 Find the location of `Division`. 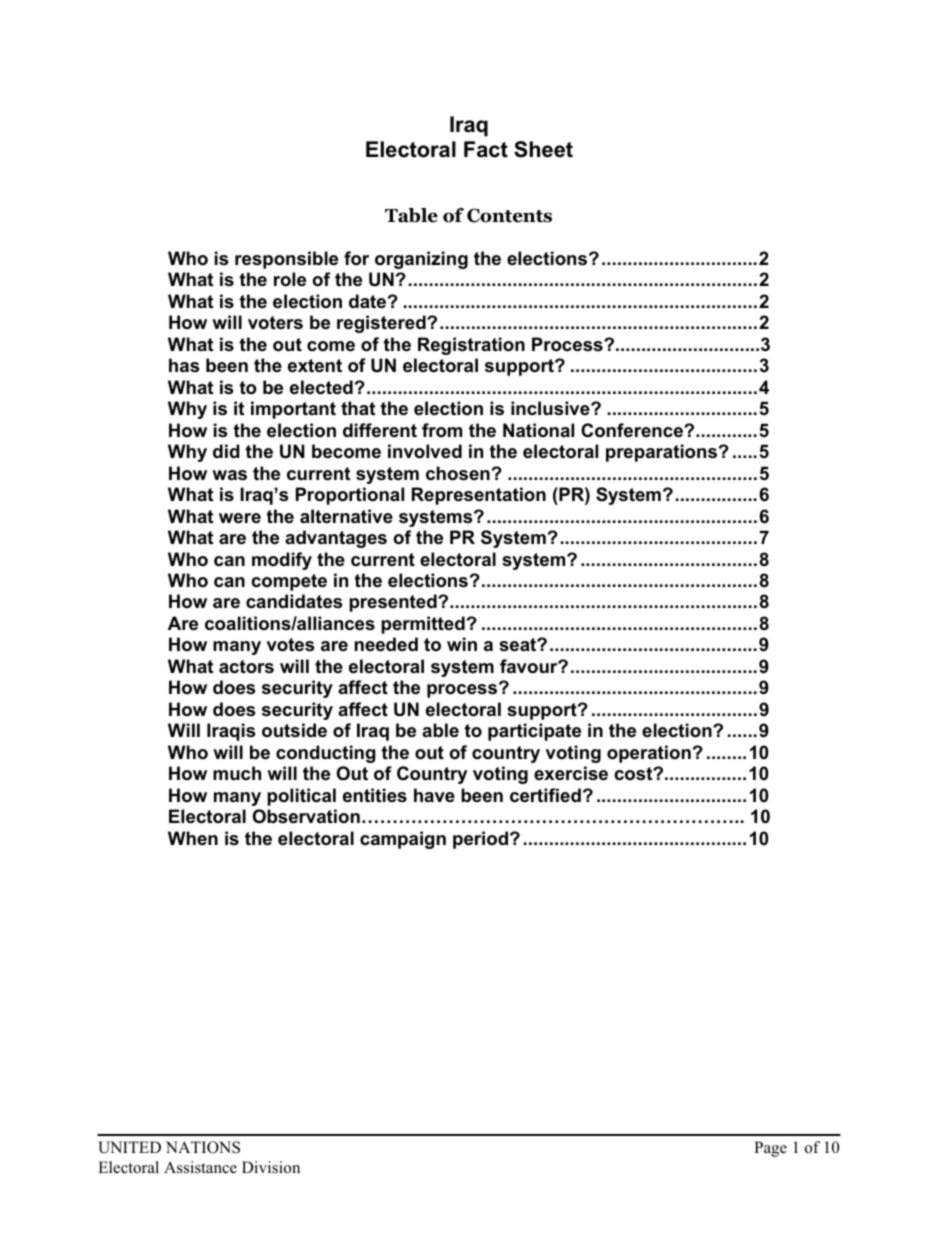

Division is located at coordinates (271, 1167).
